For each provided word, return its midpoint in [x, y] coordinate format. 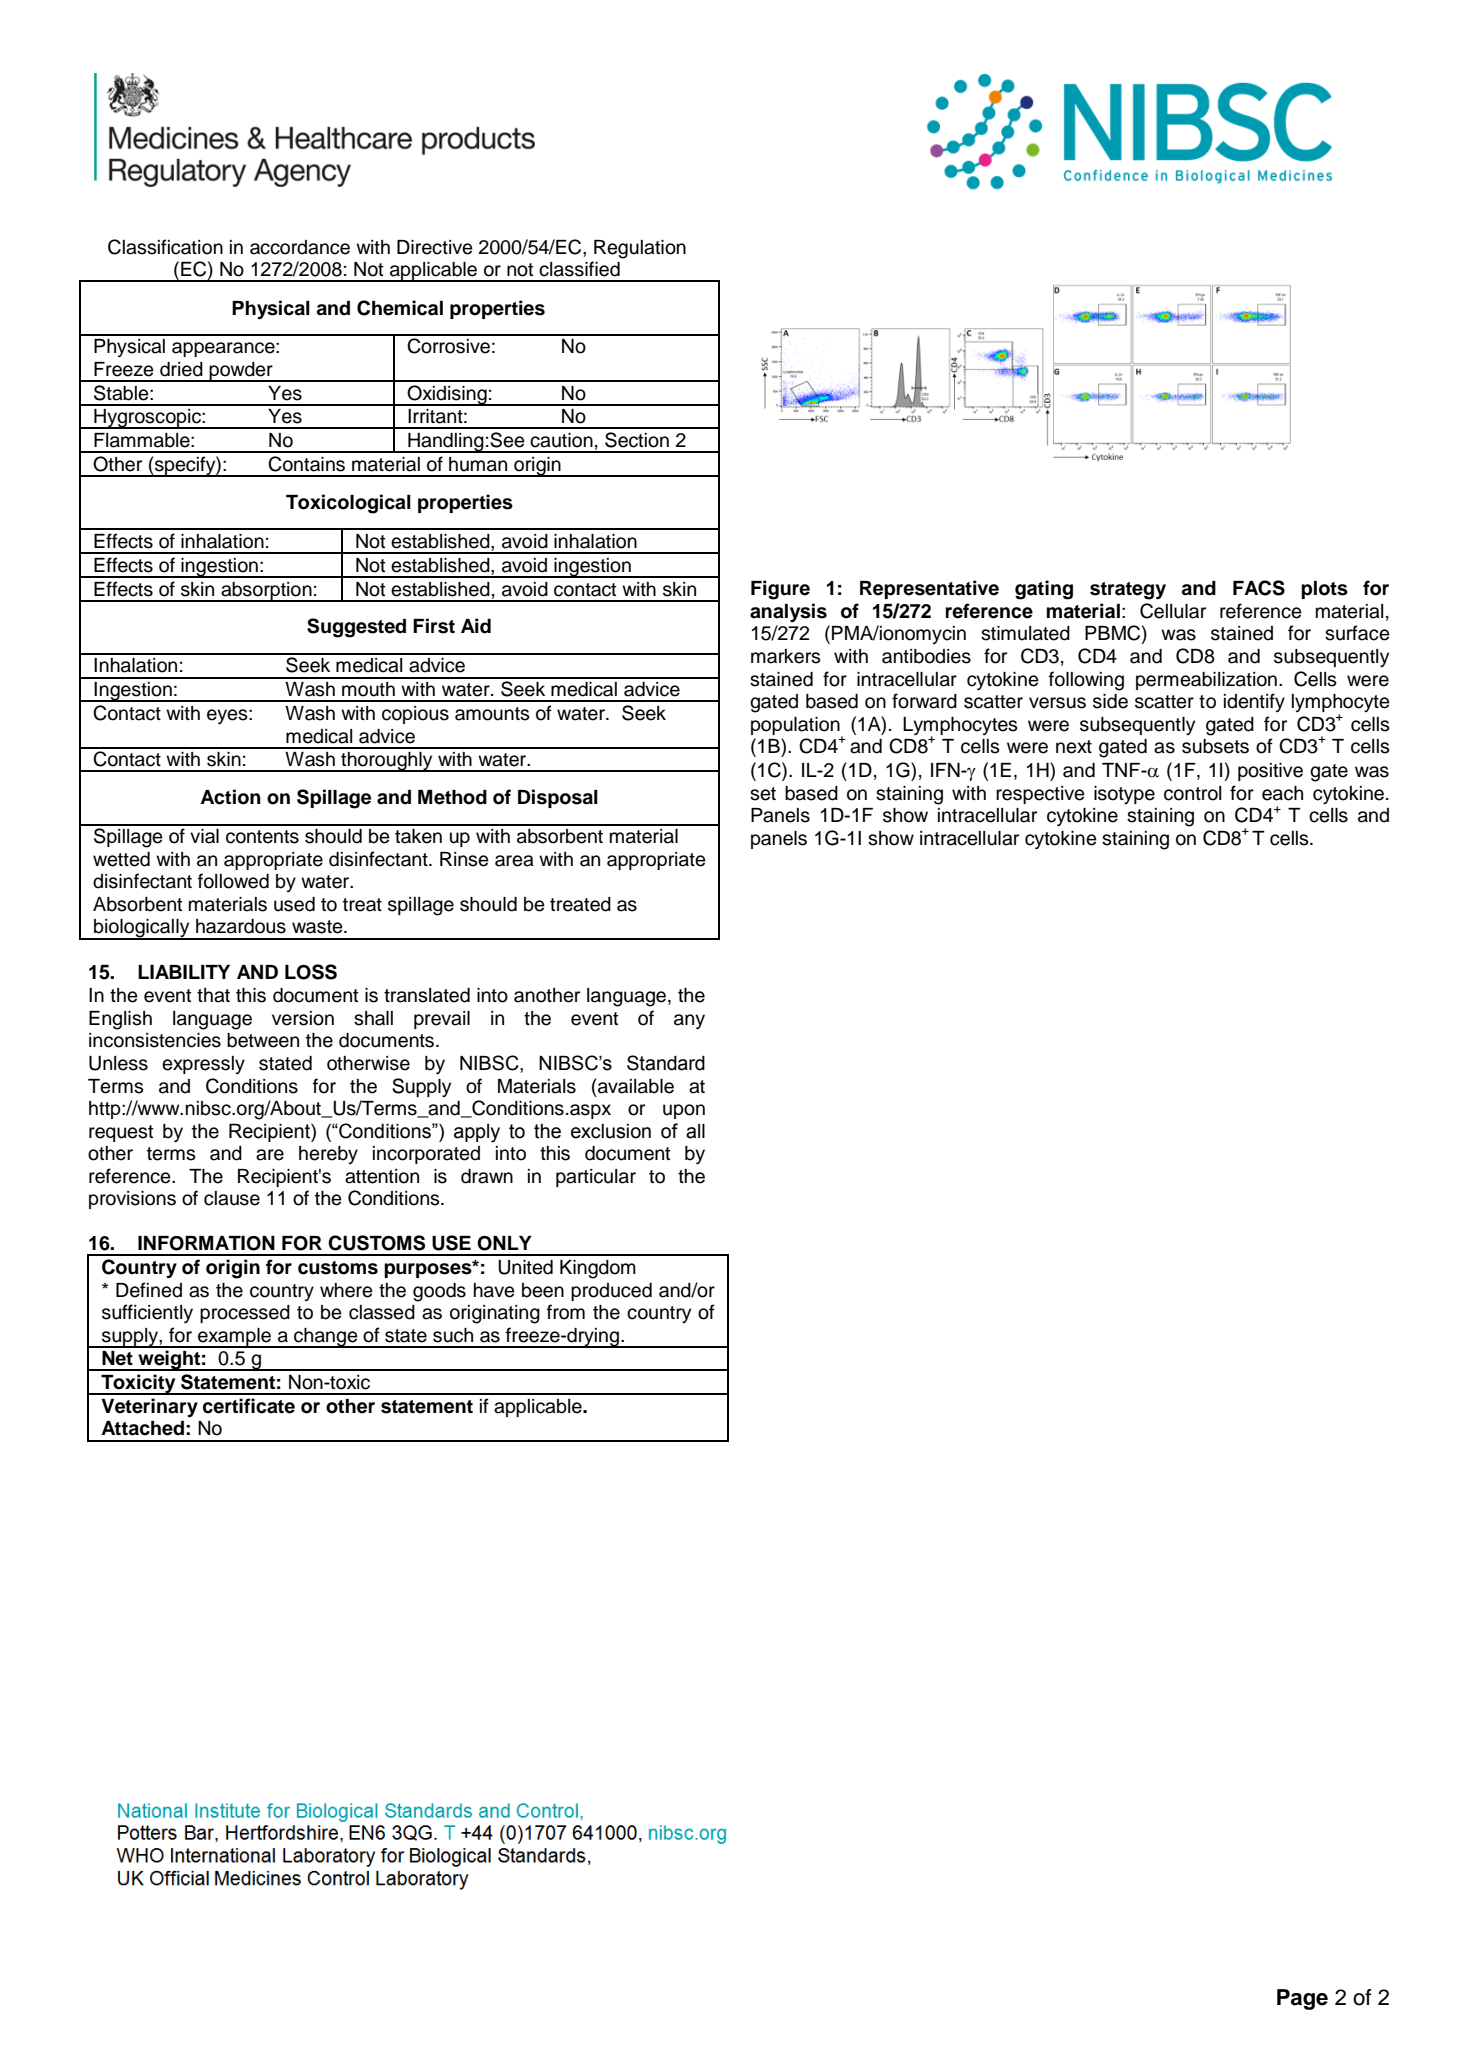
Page [1302, 1999]
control [1192, 793]
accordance [300, 247]
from [566, 1312]
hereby [328, 1155]
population [796, 727]
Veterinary [149, 1408]
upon [684, 1111]
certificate [249, 1406]
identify [1254, 702]
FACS [1259, 588]
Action [230, 797]
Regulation [640, 249]
